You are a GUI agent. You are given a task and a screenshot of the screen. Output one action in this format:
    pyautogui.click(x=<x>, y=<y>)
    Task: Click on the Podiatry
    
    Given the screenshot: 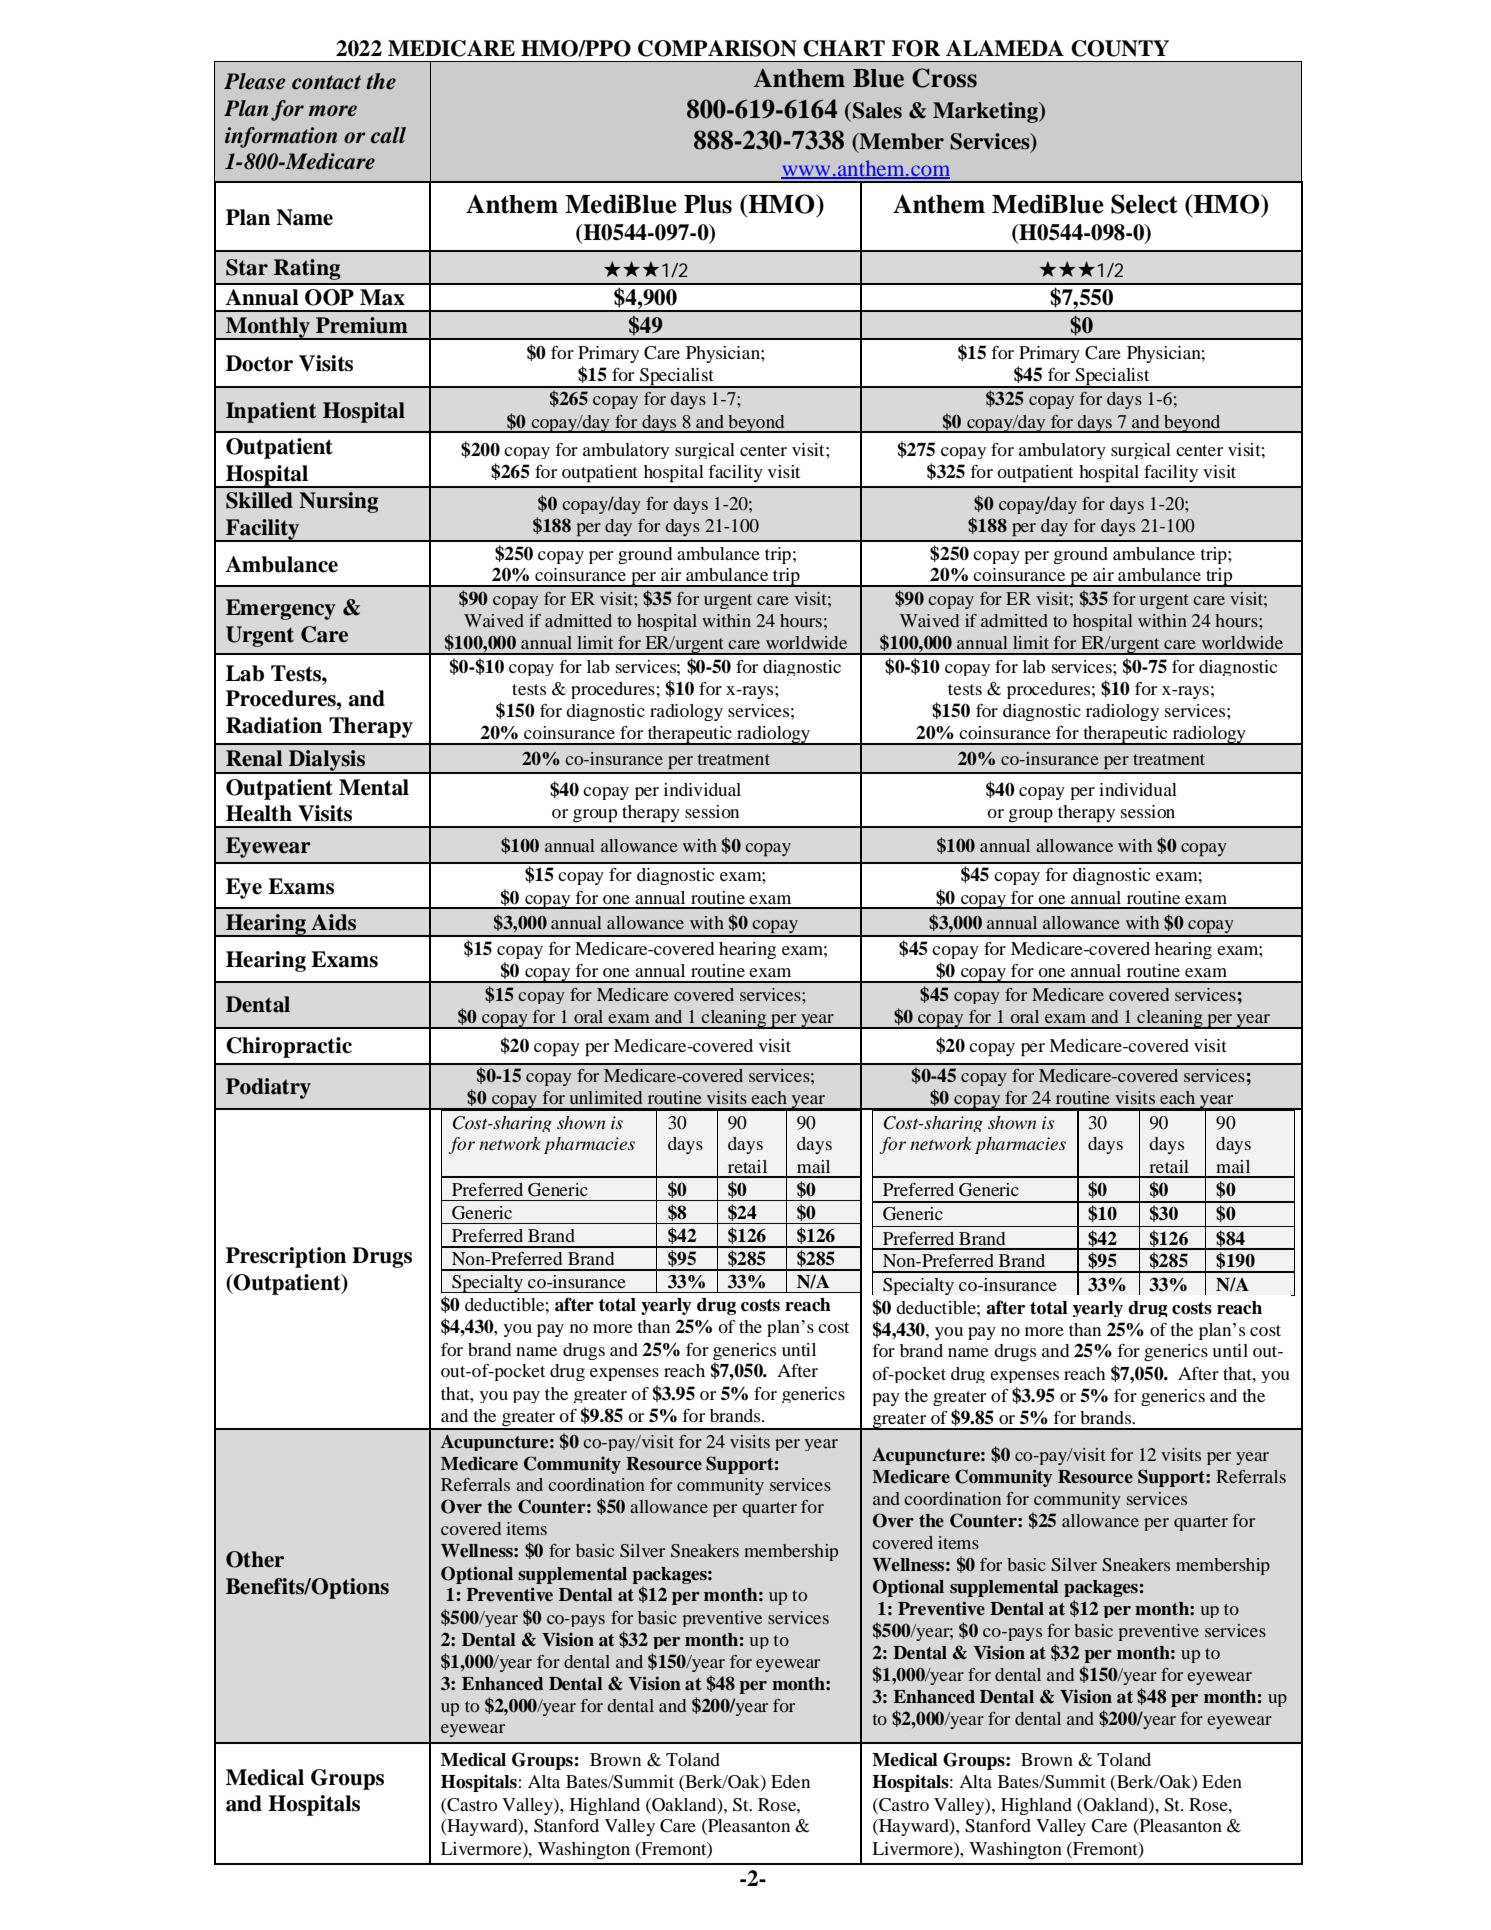 What is the action you would take?
    pyautogui.click(x=268, y=1088)
